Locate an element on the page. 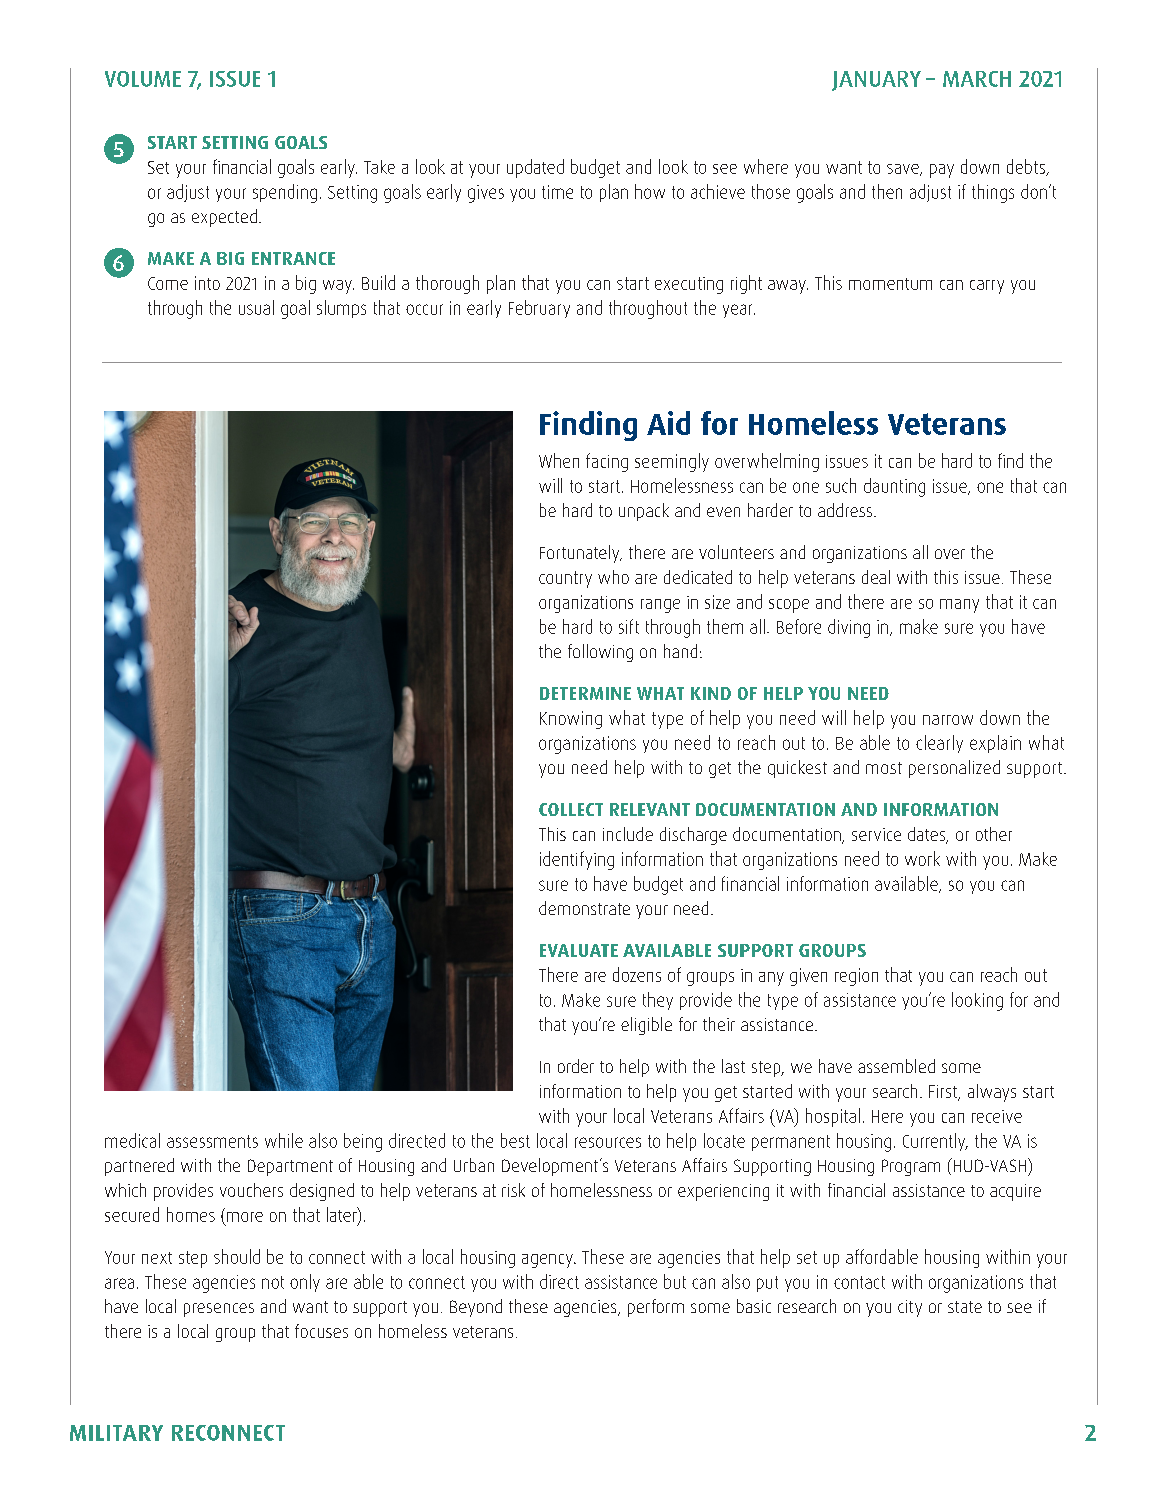 This document has width=1165, height=1508. Knowing is located at coordinates (571, 720).
